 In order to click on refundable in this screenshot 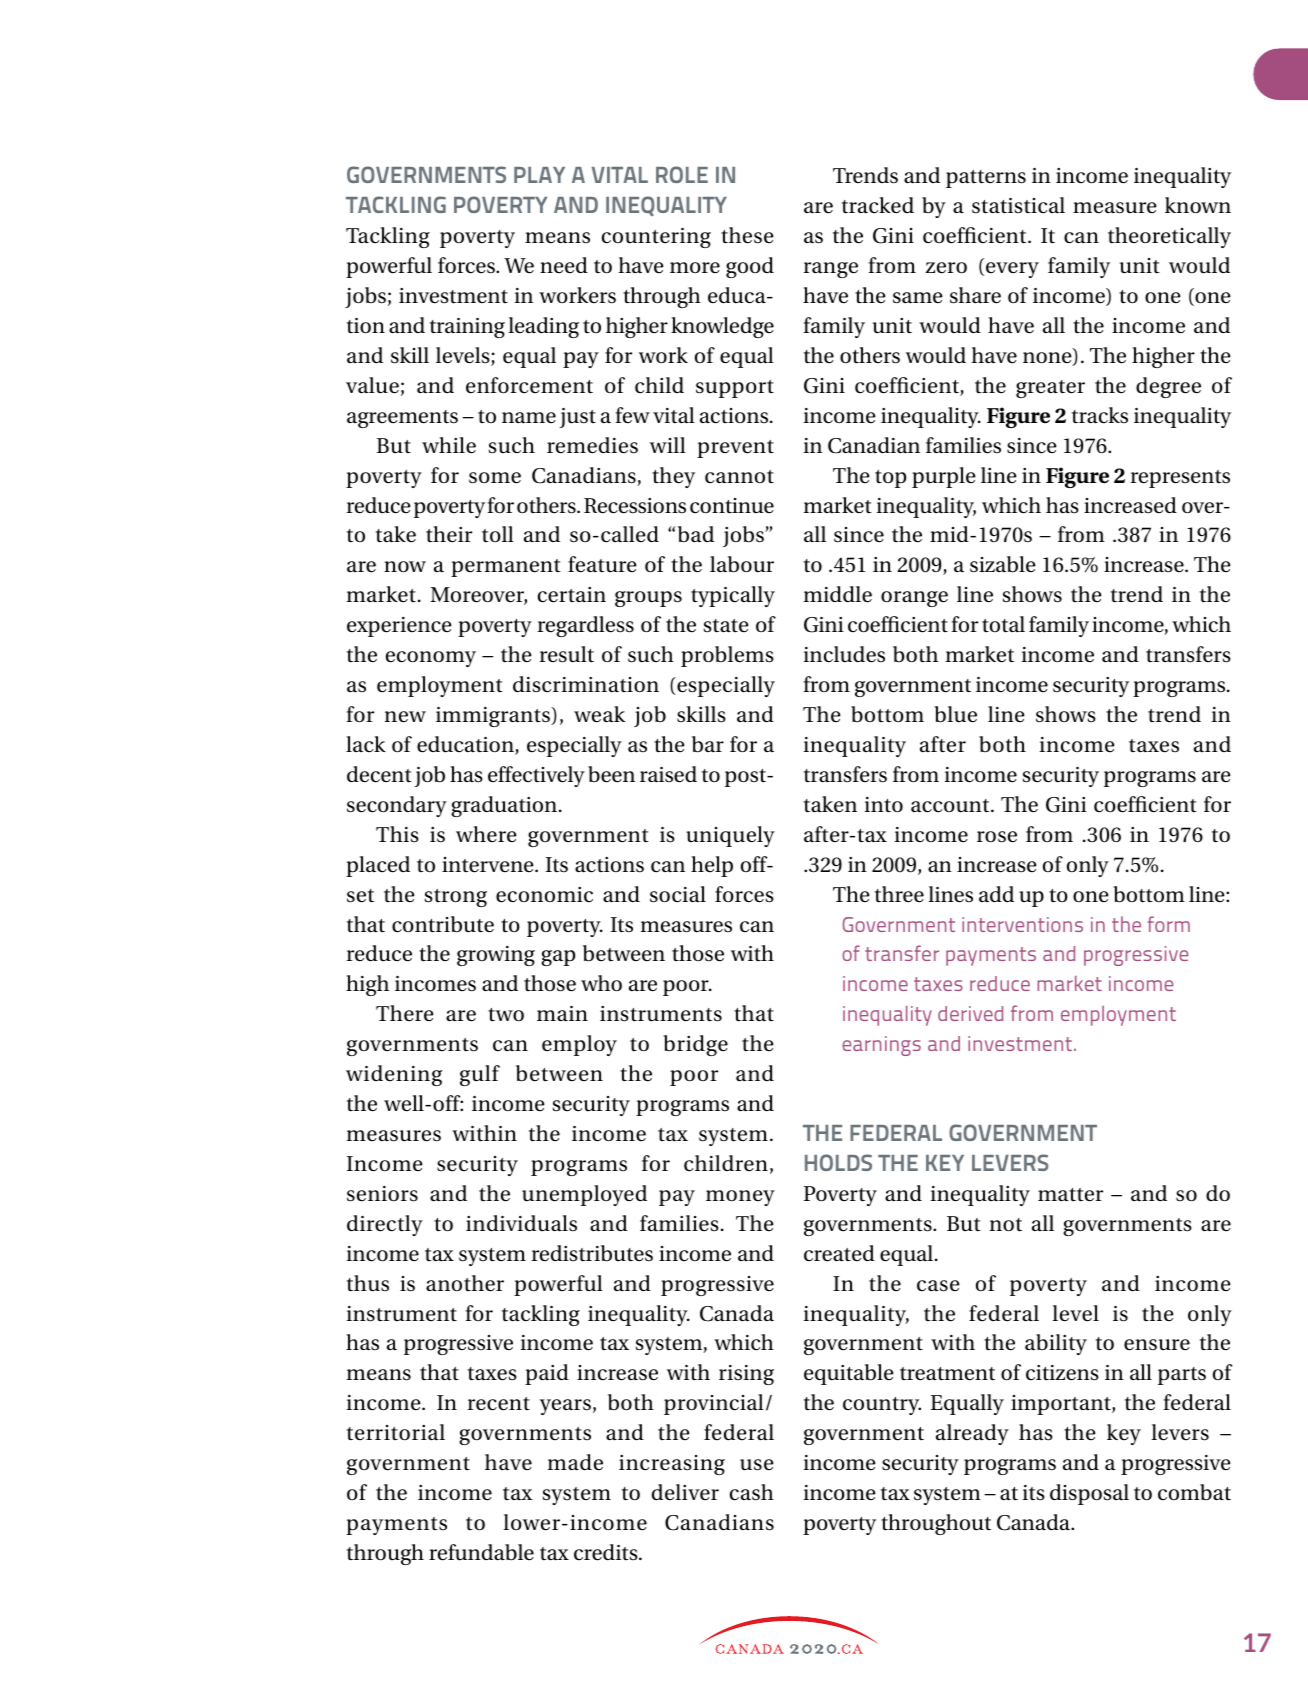, I will do `click(481, 1552)`.
